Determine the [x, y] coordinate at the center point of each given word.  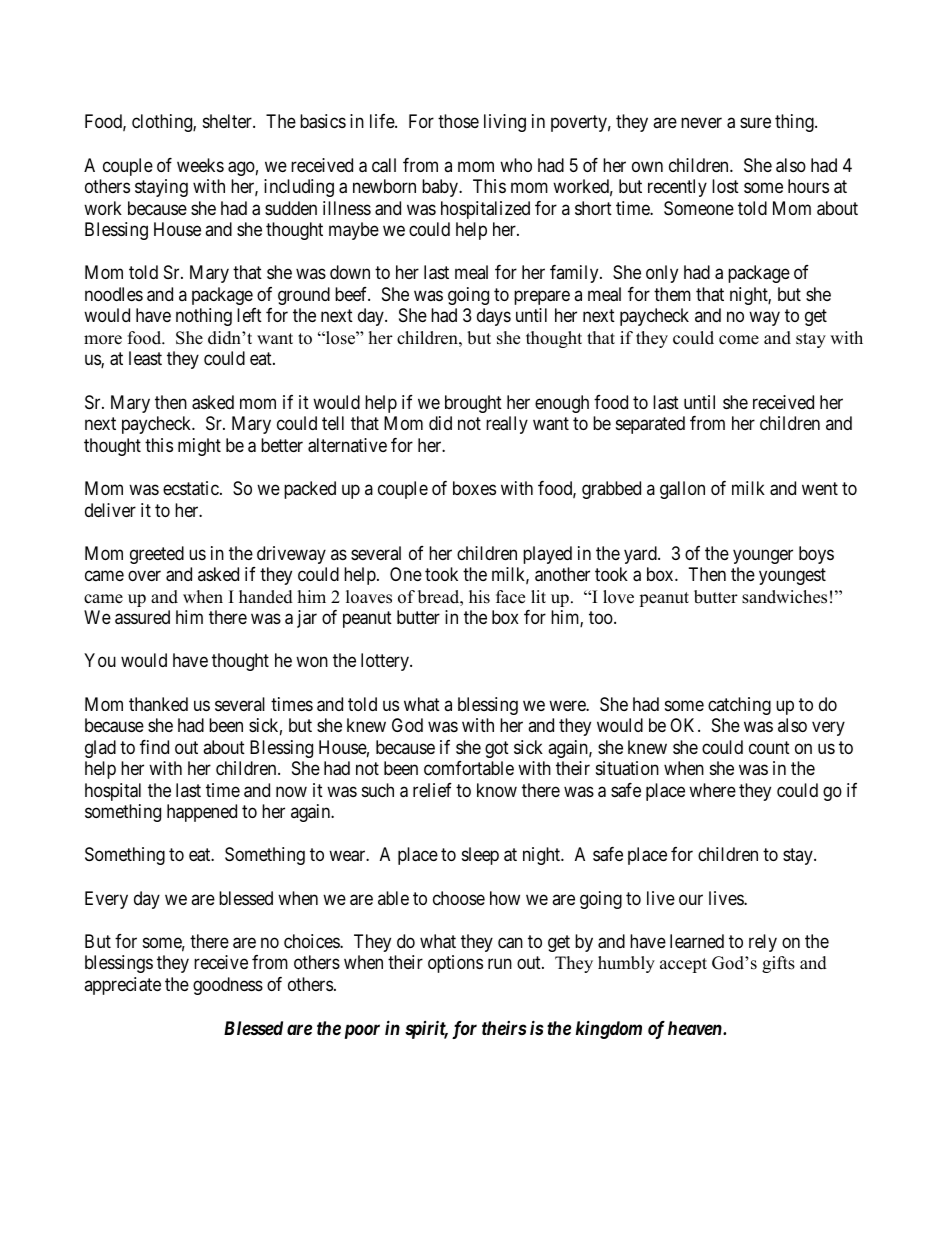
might [199, 447]
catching [739, 706]
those [458, 121]
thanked [158, 704]
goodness [228, 986]
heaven [696, 1028]
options [455, 964]
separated [650, 425]
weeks [200, 165]
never [701, 123]
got [497, 749]
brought [473, 404]
